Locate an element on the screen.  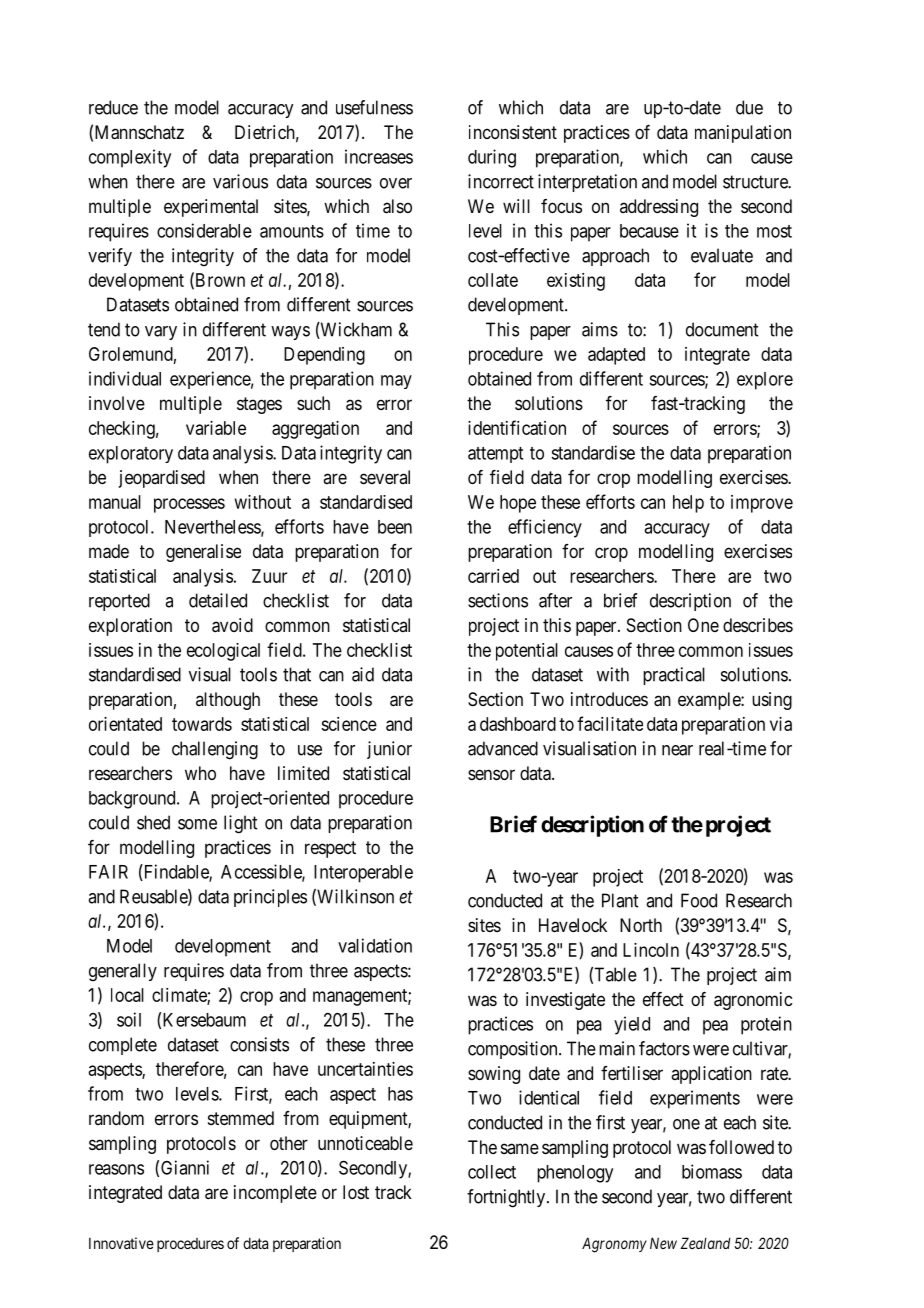
during is located at coordinates (492, 158).
